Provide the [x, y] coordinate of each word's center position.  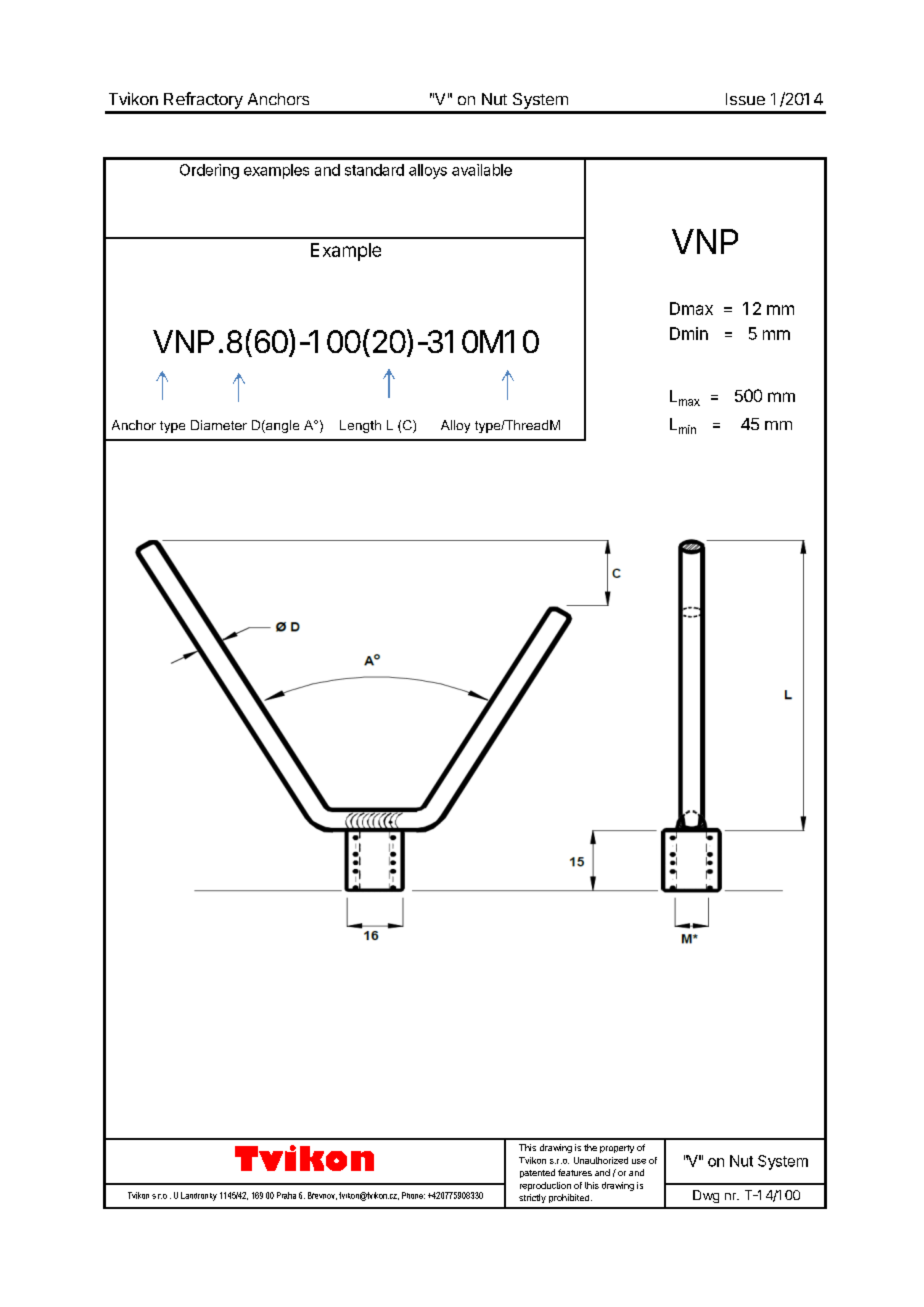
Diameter [219, 425]
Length [360, 426]
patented [537, 1173]
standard [374, 170]
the [590, 1147]
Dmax [691, 308]
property [617, 1149]
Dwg [706, 1196]
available [482, 170]
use [639, 1161]
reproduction [545, 1186]
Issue [745, 99]
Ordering [209, 171]
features [575, 1172]
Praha [286, 1195]
